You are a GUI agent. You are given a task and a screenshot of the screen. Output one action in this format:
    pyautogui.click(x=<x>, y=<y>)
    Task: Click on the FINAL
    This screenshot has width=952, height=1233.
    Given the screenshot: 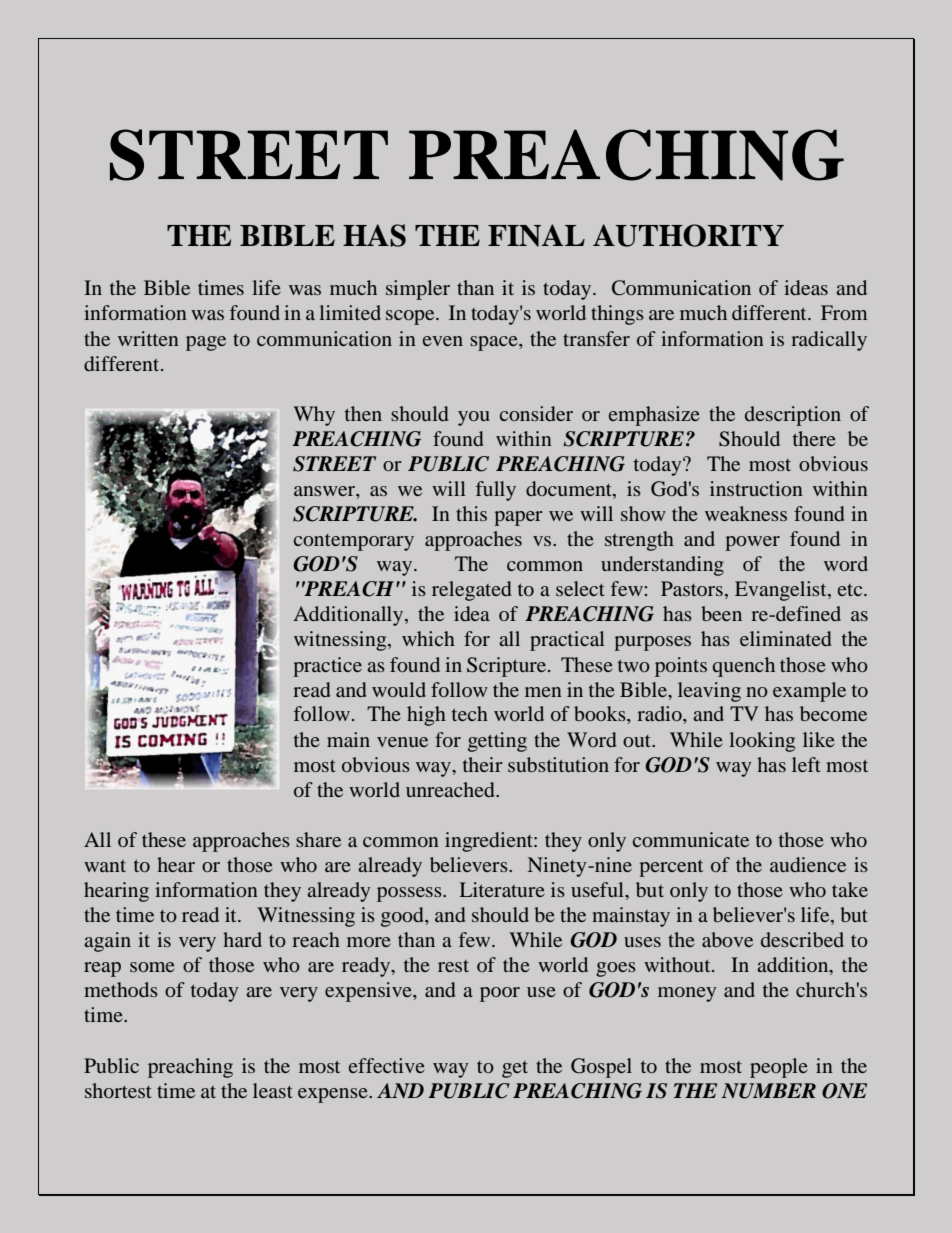 What is the action you would take?
    pyautogui.click(x=536, y=235)
